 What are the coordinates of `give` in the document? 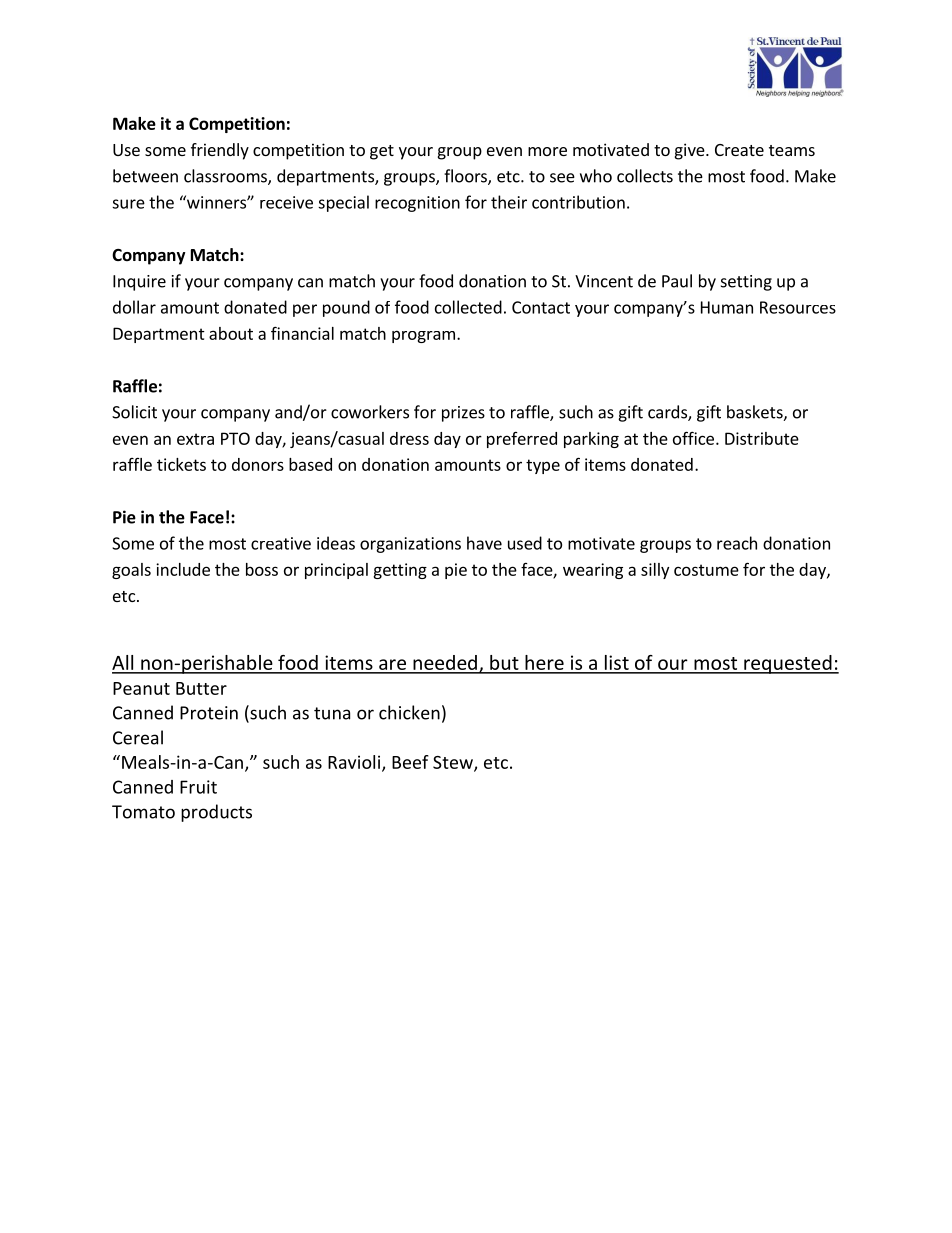 It's located at (691, 151).
